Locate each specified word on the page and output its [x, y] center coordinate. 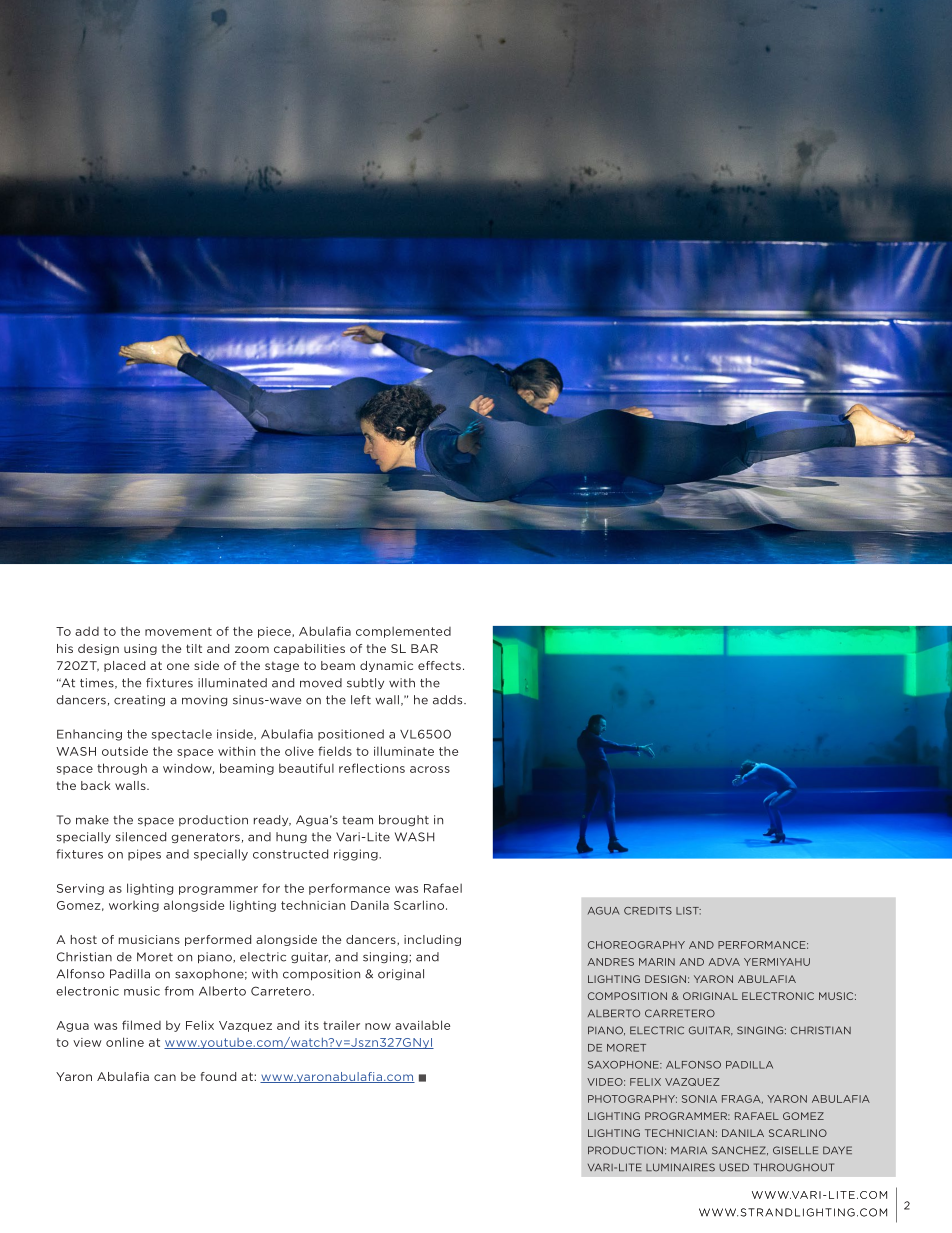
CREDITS [648, 911]
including [432, 940]
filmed [141, 1025]
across [430, 769]
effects [439, 665]
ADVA [724, 962]
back [95, 785]
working [134, 906]
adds [449, 700]
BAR [424, 648]
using [140, 649]
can [165, 1077]
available [422, 1025]
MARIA [689, 1150]
